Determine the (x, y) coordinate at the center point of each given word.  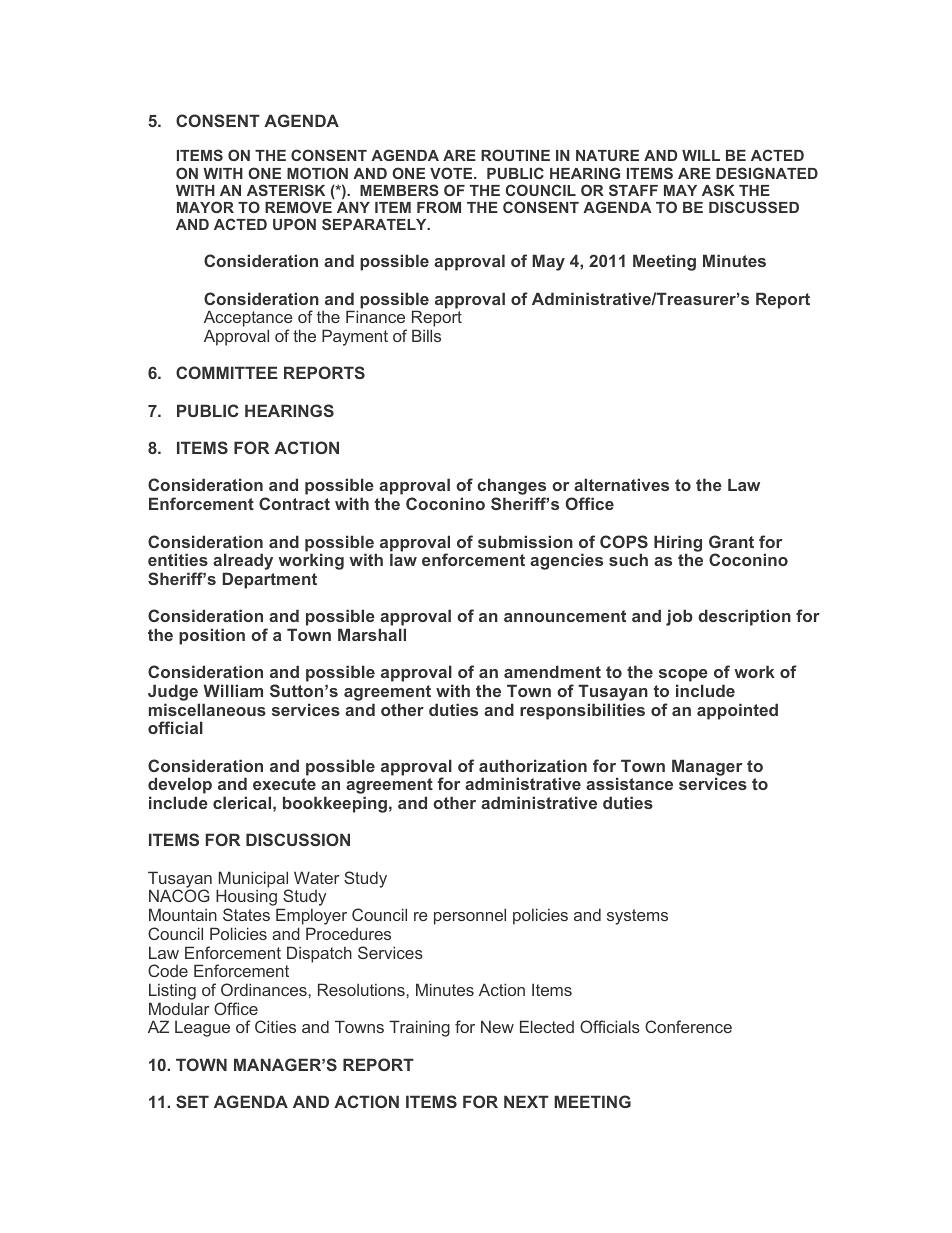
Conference (688, 1026)
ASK (718, 190)
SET (192, 1101)
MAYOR (205, 207)
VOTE (452, 173)
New (497, 1026)
